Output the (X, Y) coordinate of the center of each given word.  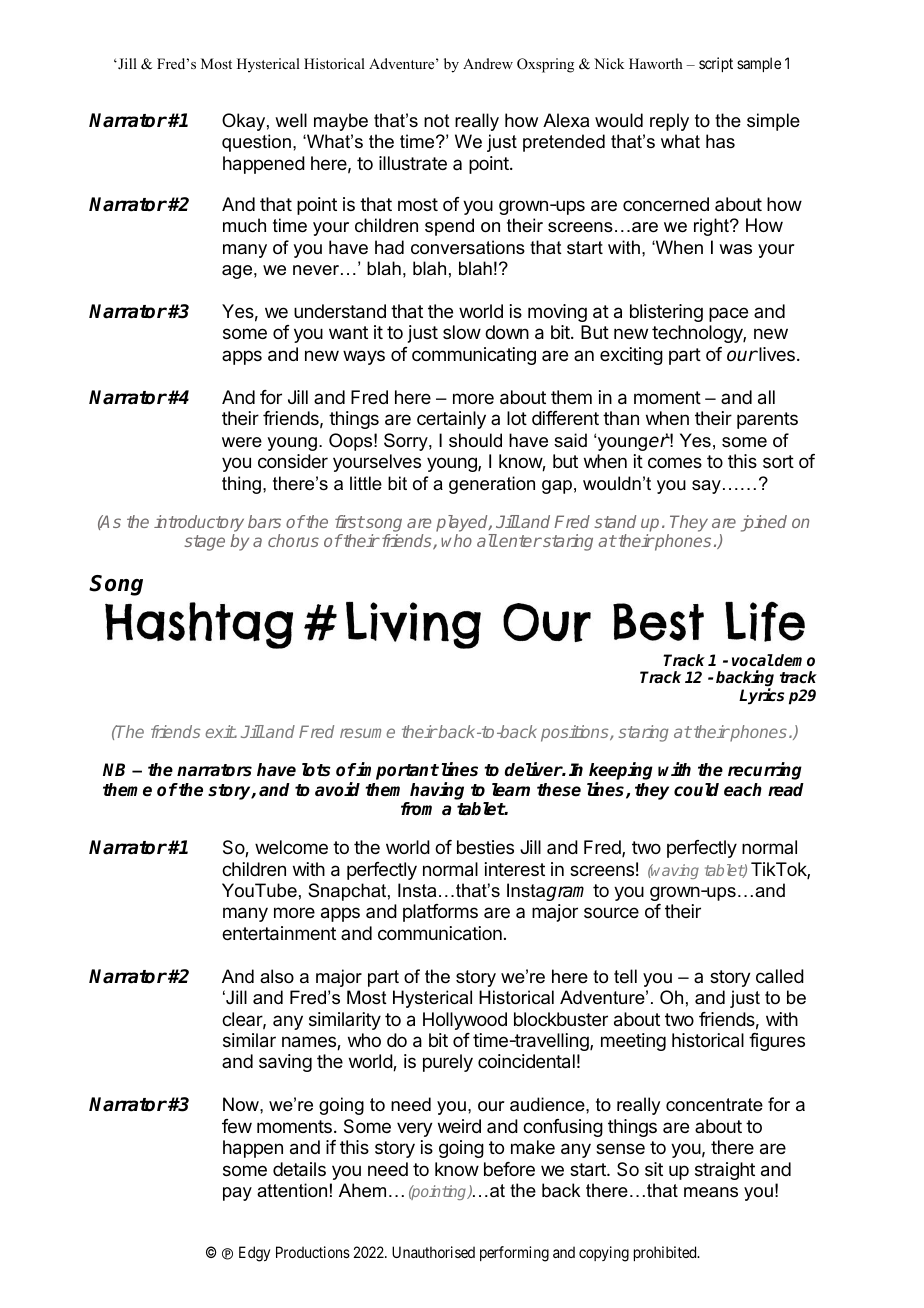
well (291, 120)
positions (576, 733)
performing (514, 1254)
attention (292, 1190)
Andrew (488, 63)
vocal (753, 660)
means (711, 1192)
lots (316, 770)
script (716, 64)
